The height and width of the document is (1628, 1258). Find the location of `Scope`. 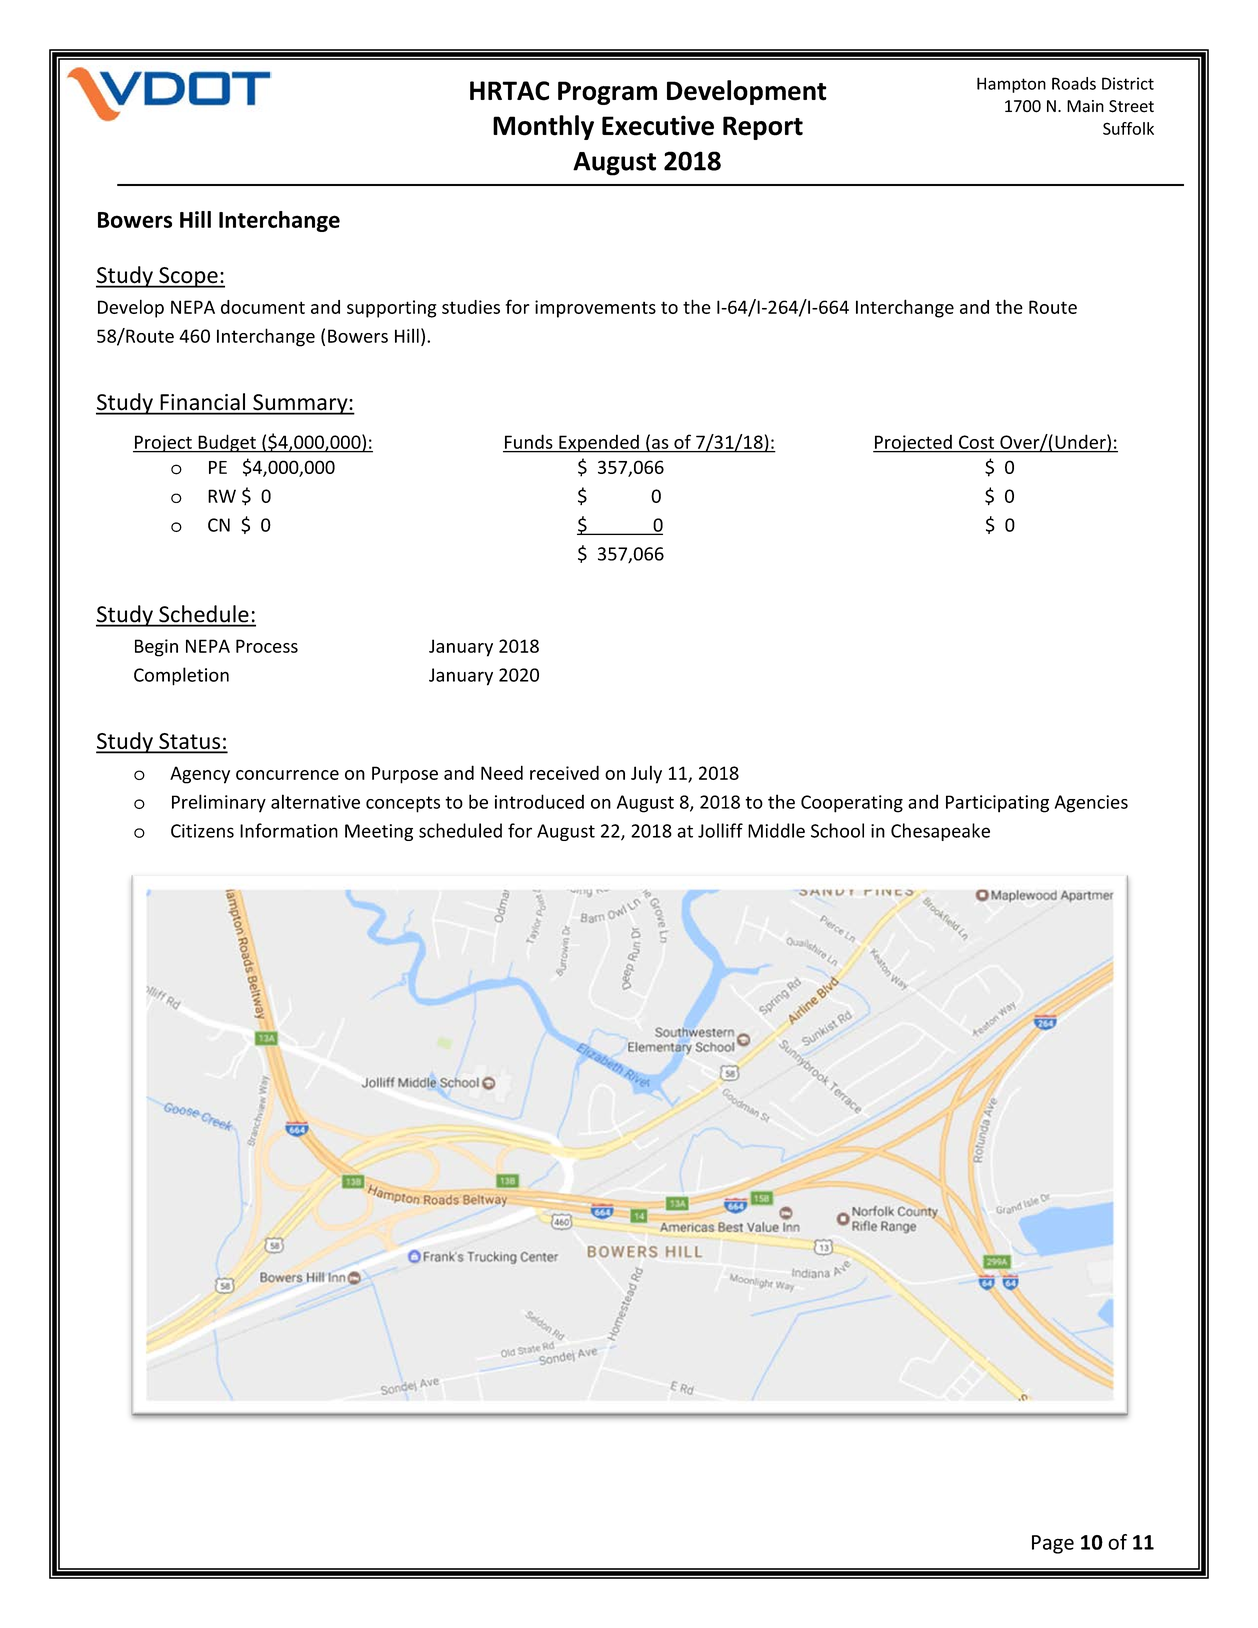

Scope is located at coordinates (188, 277).
